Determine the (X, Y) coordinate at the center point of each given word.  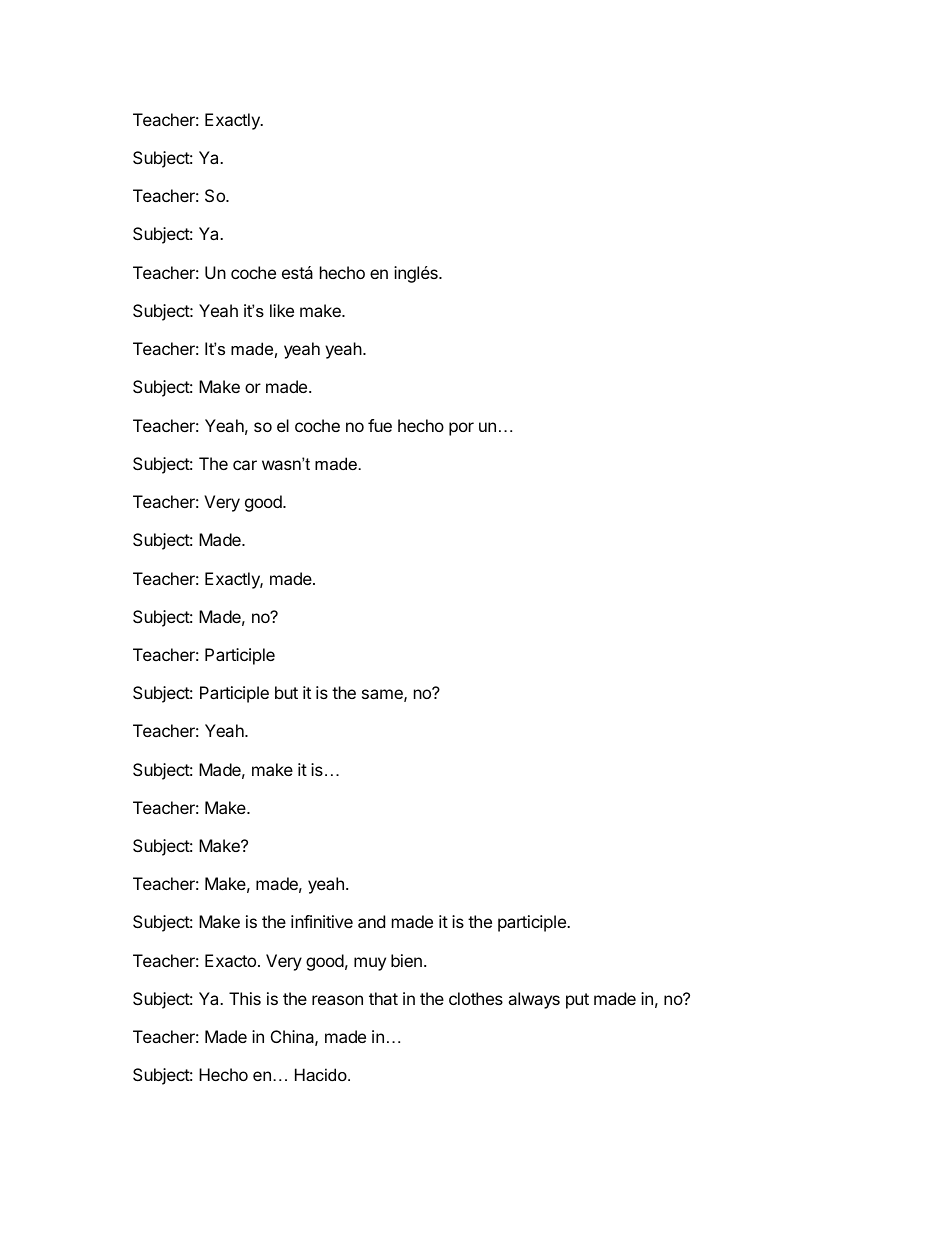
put (577, 1001)
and (371, 921)
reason (337, 1000)
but (286, 692)
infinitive (322, 921)
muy (370, 964)
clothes (476, 998)
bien (406, 960)
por (461, 429)
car (245, 465)
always (534, 1000)
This (245, 998)
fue (380, 425)
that (383, 998)
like (282, 310)
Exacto (230, 960)
